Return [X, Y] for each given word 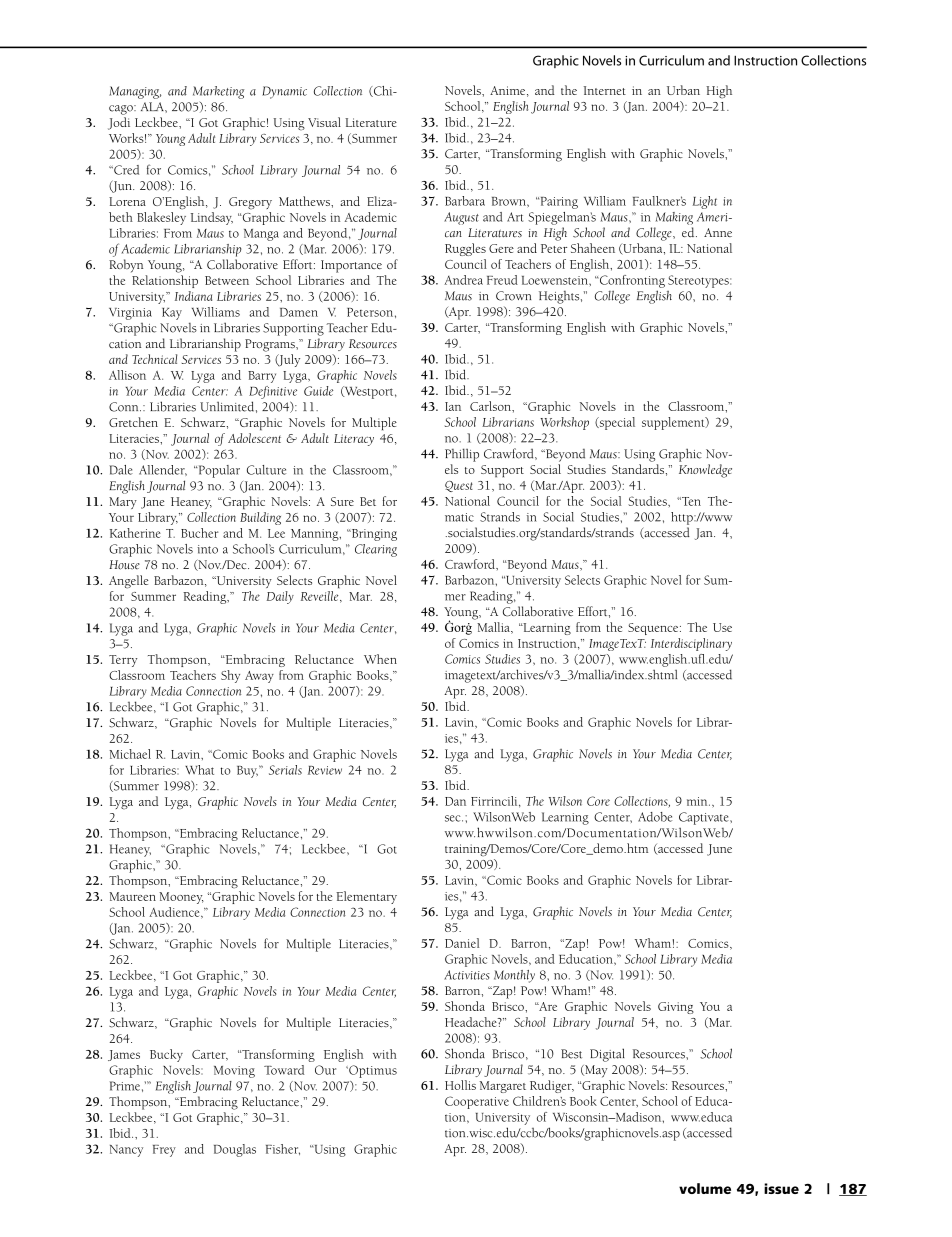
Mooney [181, 898]
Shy [230, 676]
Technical [154, 359]
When [380, 659]
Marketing [218, 92]
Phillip [462, 455]
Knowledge [705, 471]
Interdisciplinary [691, 644]
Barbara [465, 201]
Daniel [462, 943]
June [719, 850]
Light [705, 202]
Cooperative [477, 1102]
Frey [164, 1151]
